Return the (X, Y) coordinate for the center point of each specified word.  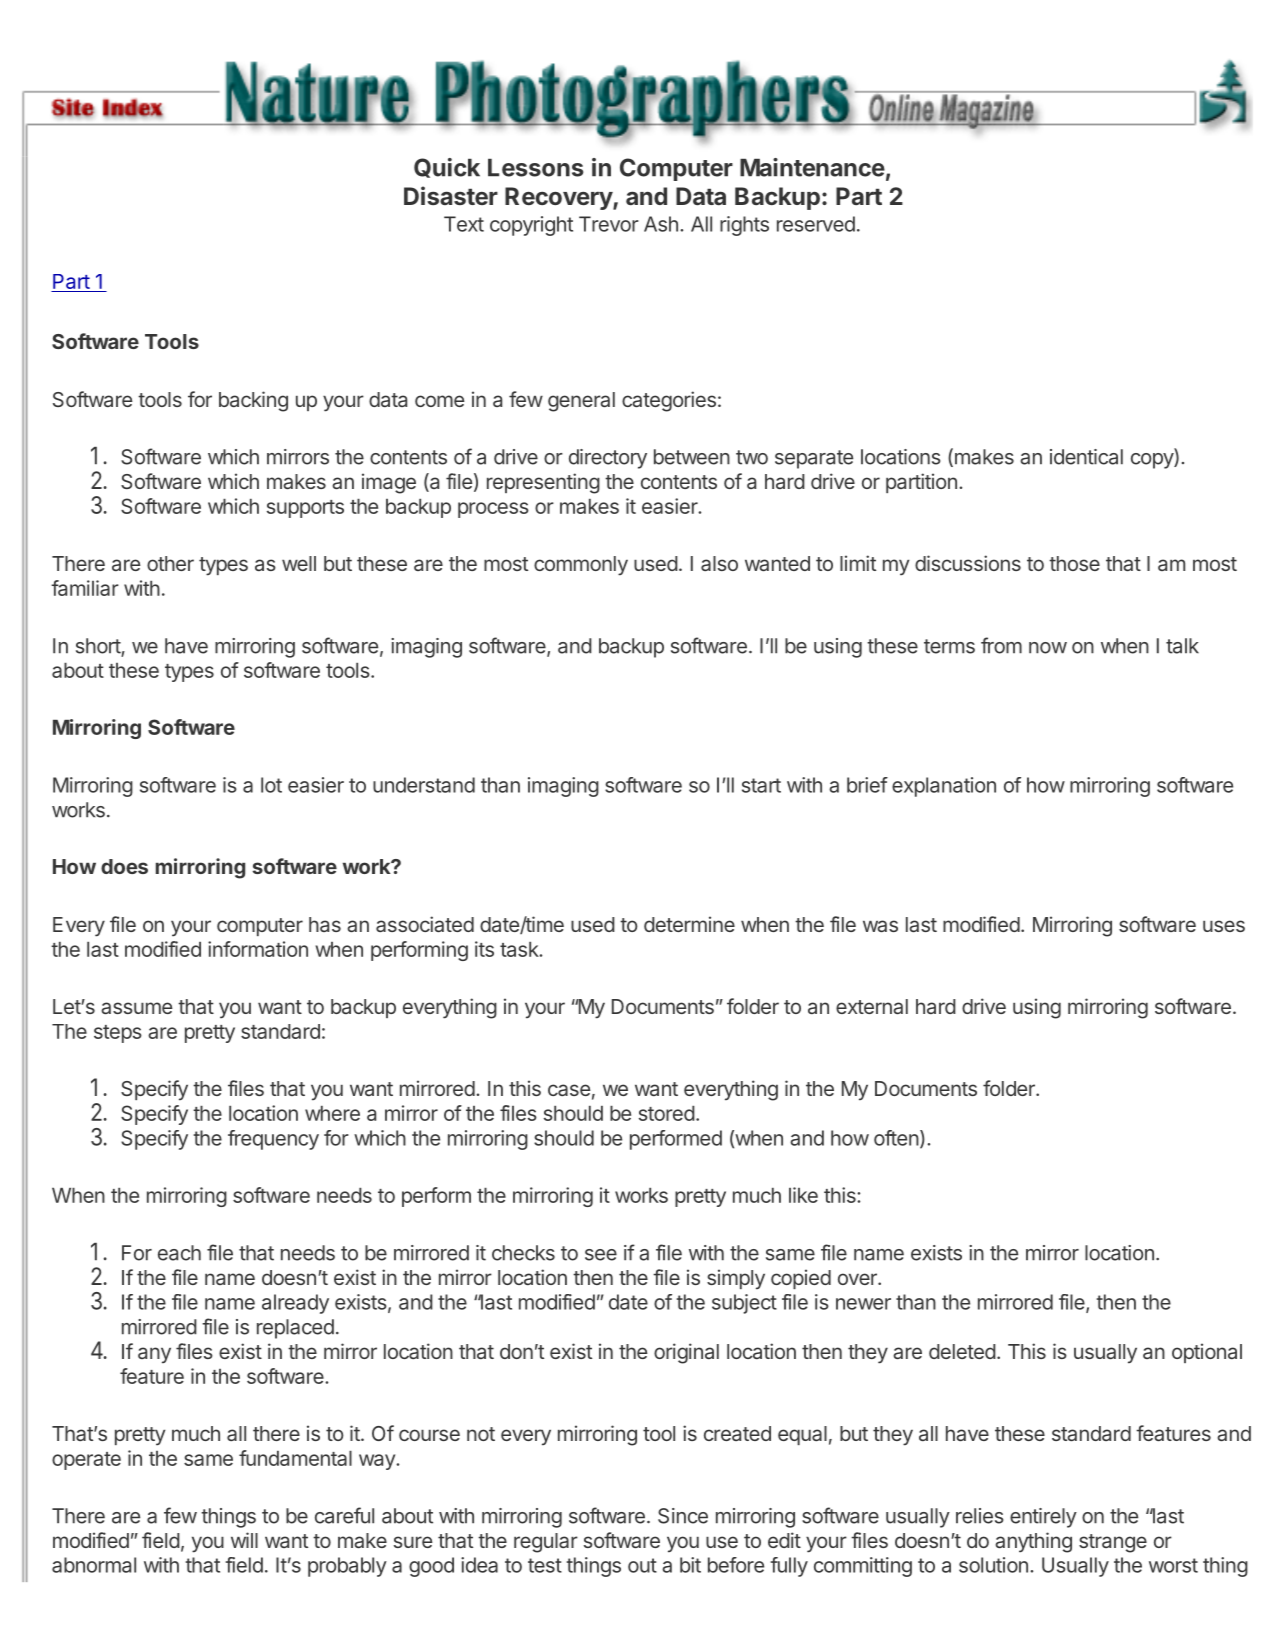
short (99, 647)
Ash (661, 224)
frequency (273, 1140)
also (719, 563)
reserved (816, 224)
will (244, 1540)
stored (667, 1113)
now (1048, 648)
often (896, 1138)
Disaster (451, 195)
